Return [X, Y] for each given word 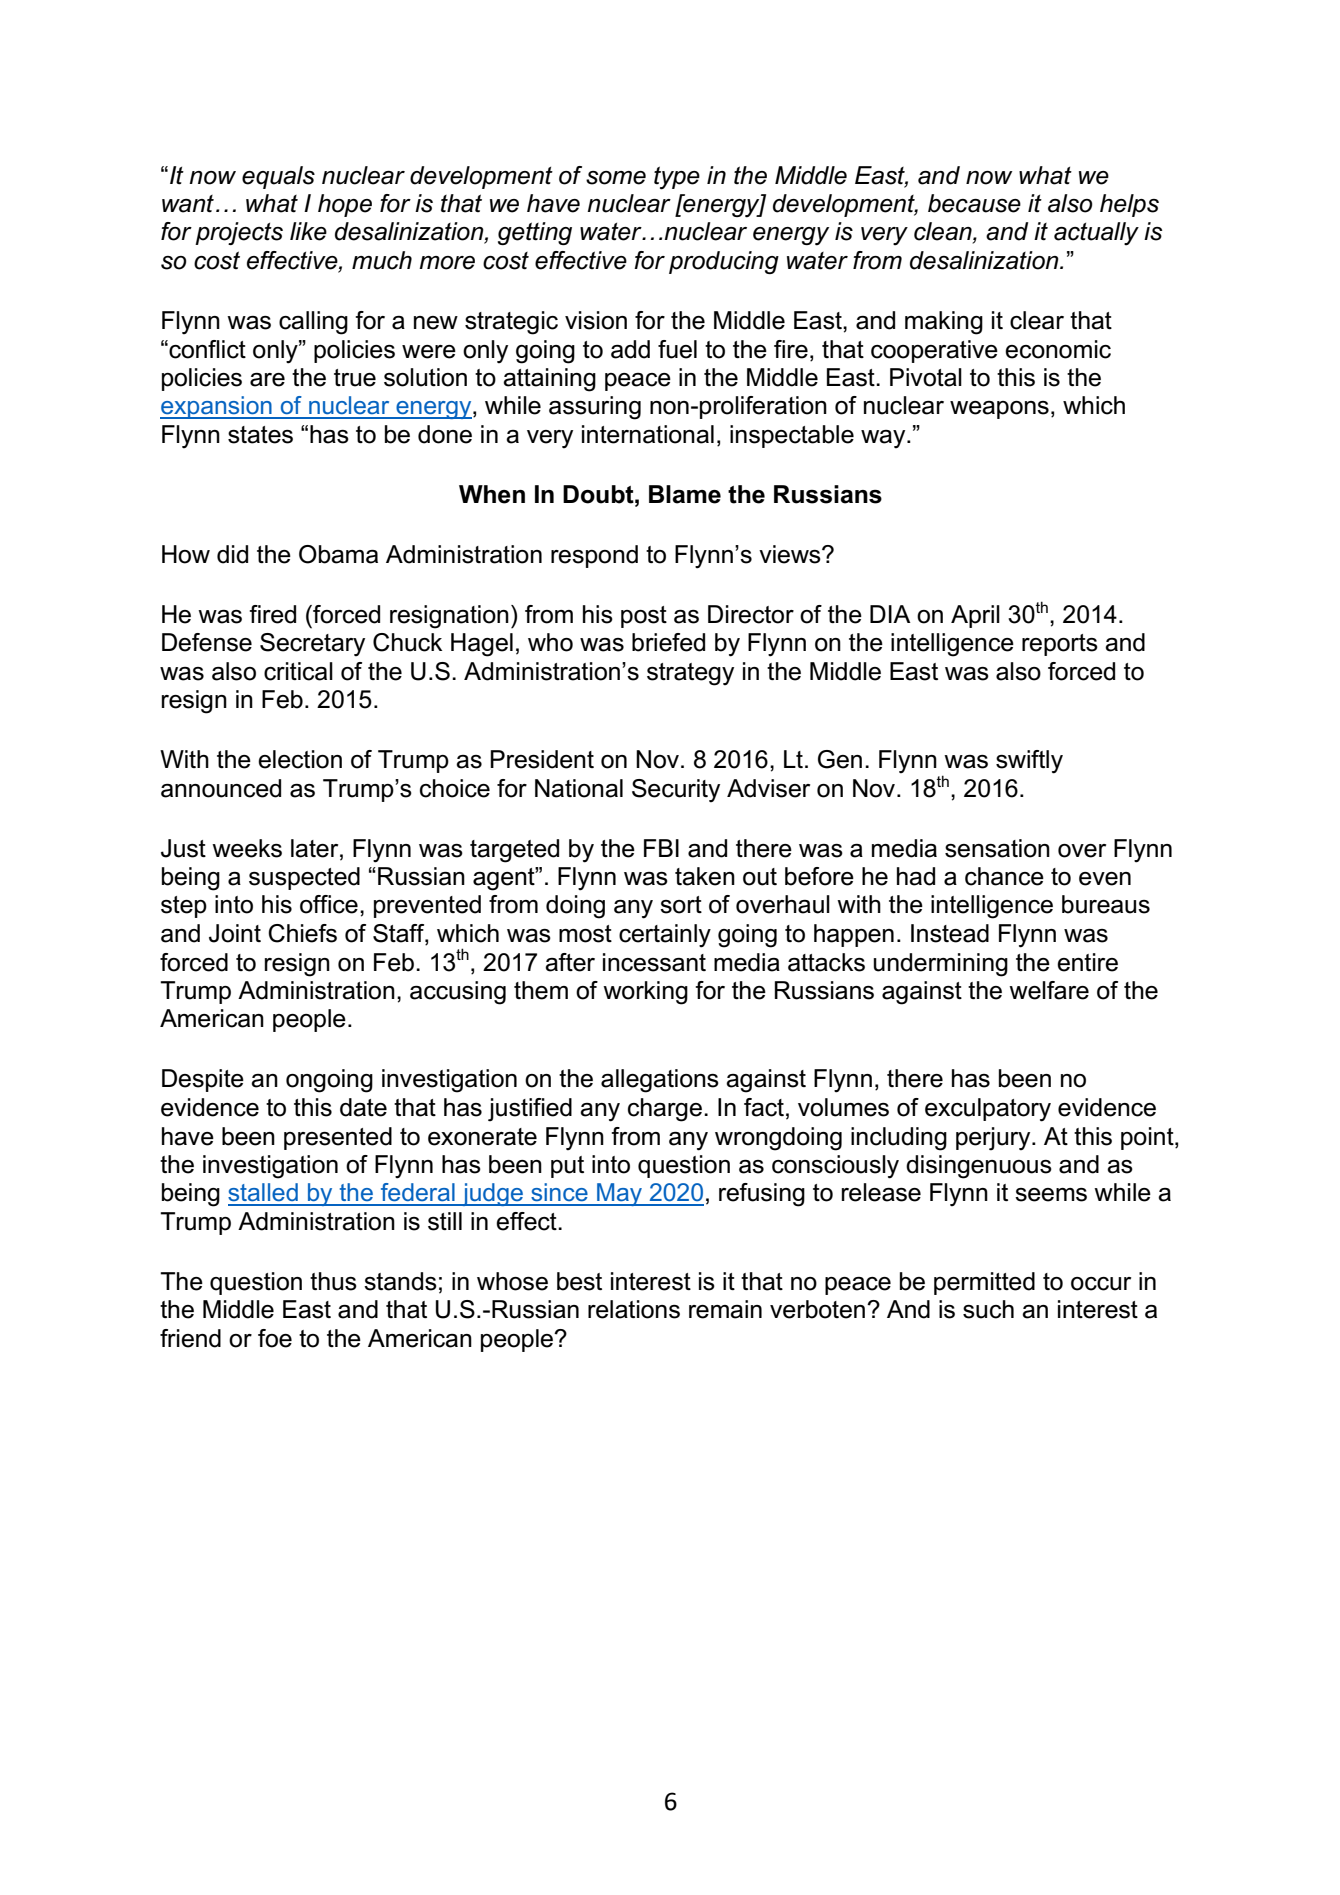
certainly [665, 936]
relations [634, 1309]
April [975, 616]
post [644, 617]
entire [1087, 962]
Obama [338, 554]
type [677, 178]
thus [333, 1281]
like [308, 231]
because [974, 203]
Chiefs [302, 933]
